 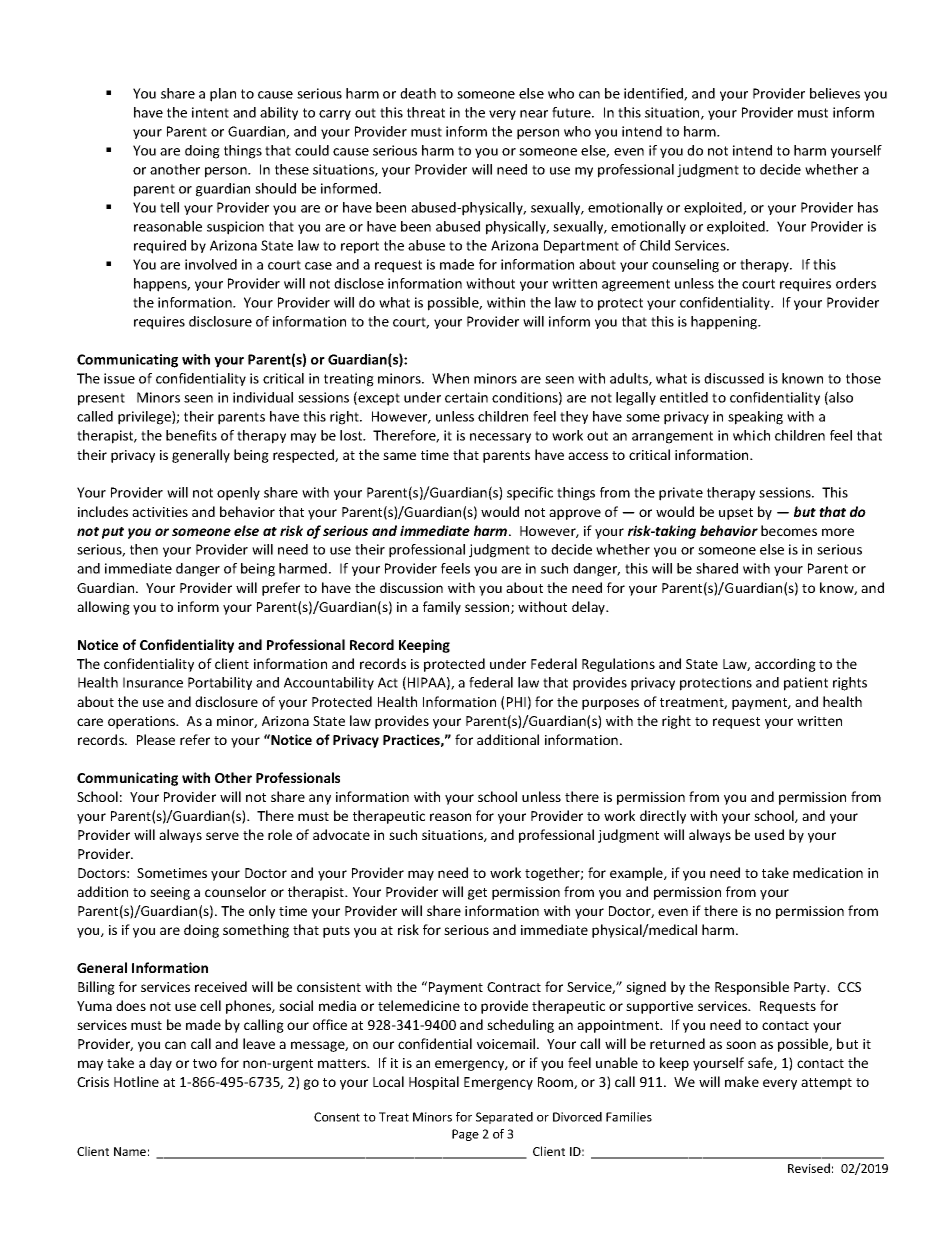 I want to click on family, so click(x=442, y=608).
